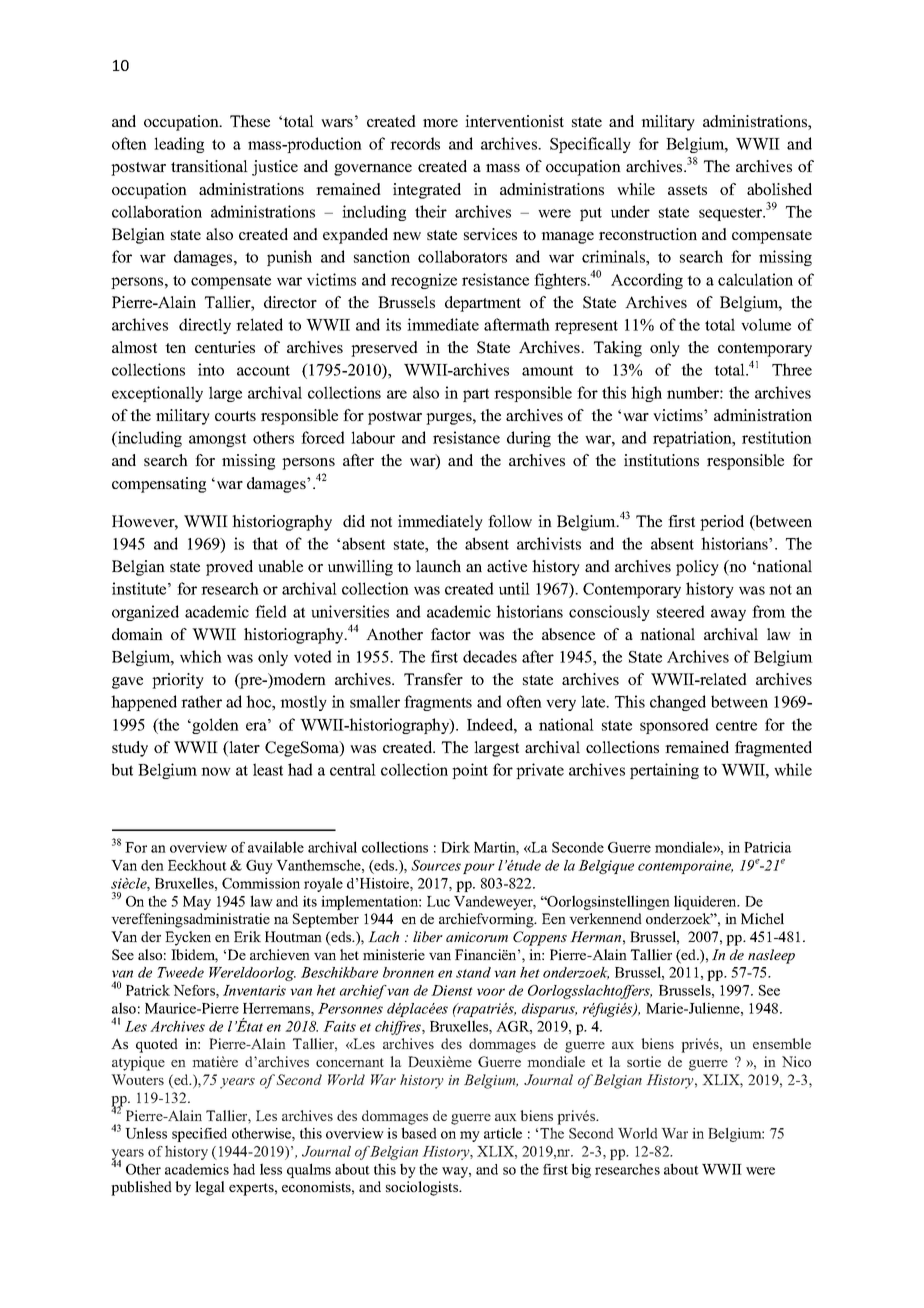 This screenshot has width=924, height=1308. I want to click on Dirk, so click(455, 847).
